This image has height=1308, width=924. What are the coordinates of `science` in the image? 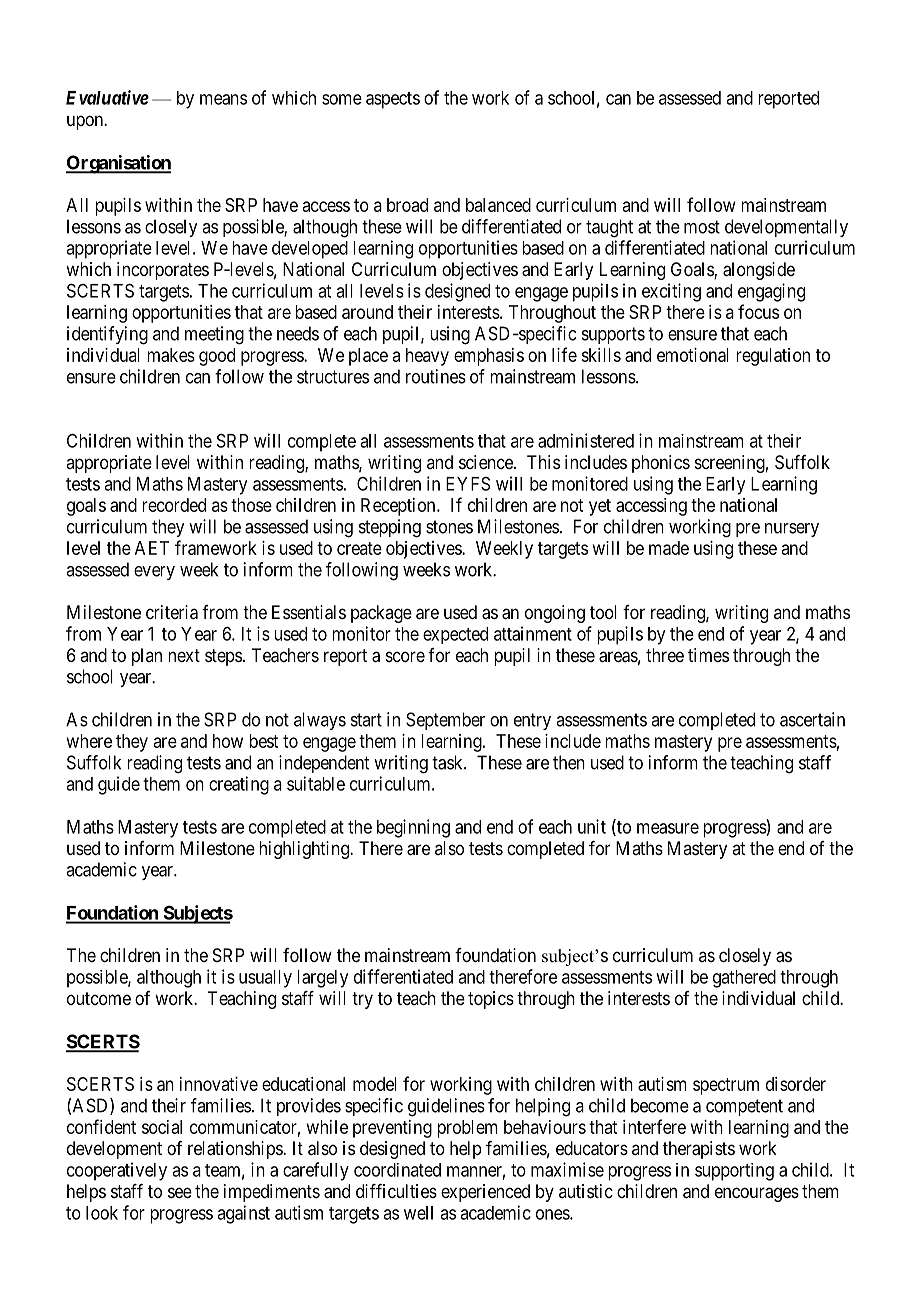 It's located at (487, 462).
